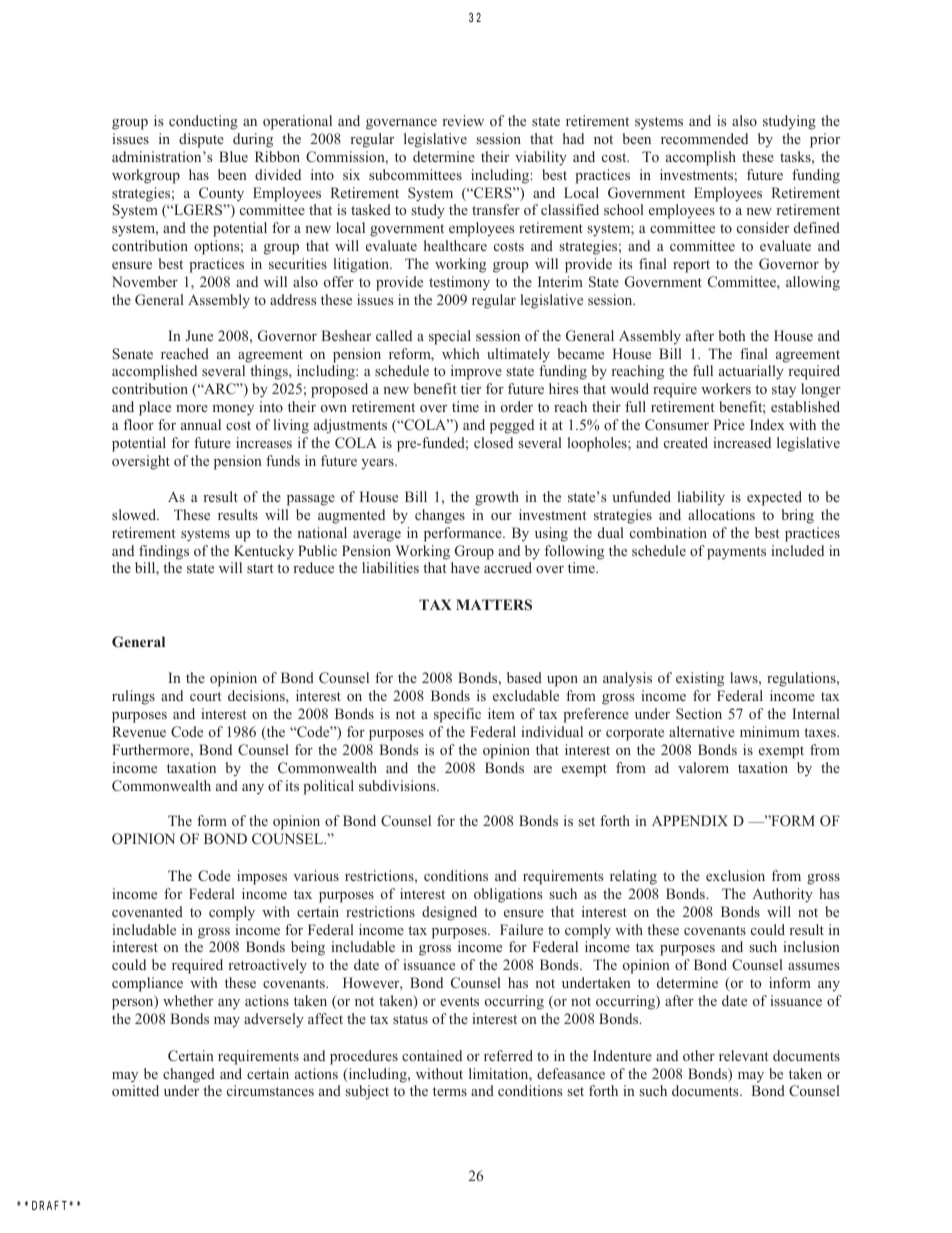 The image size is (952, 1233). Describe the element at coordinates (201, 140) in the document. I see `dispute` at that location.
